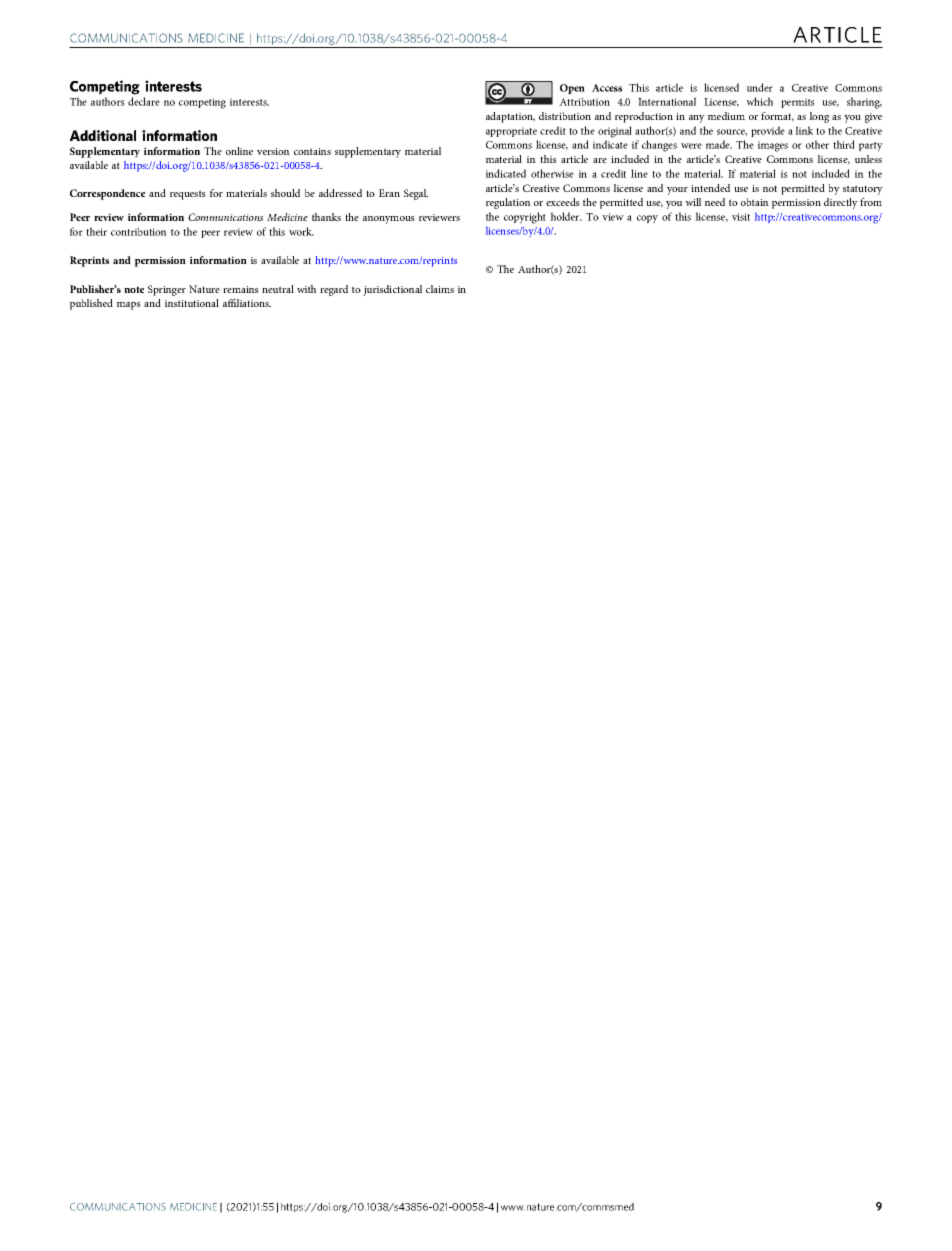  Describe the element at coordinates (416, 194) in the screenshot. I see `Segal` at that location.
